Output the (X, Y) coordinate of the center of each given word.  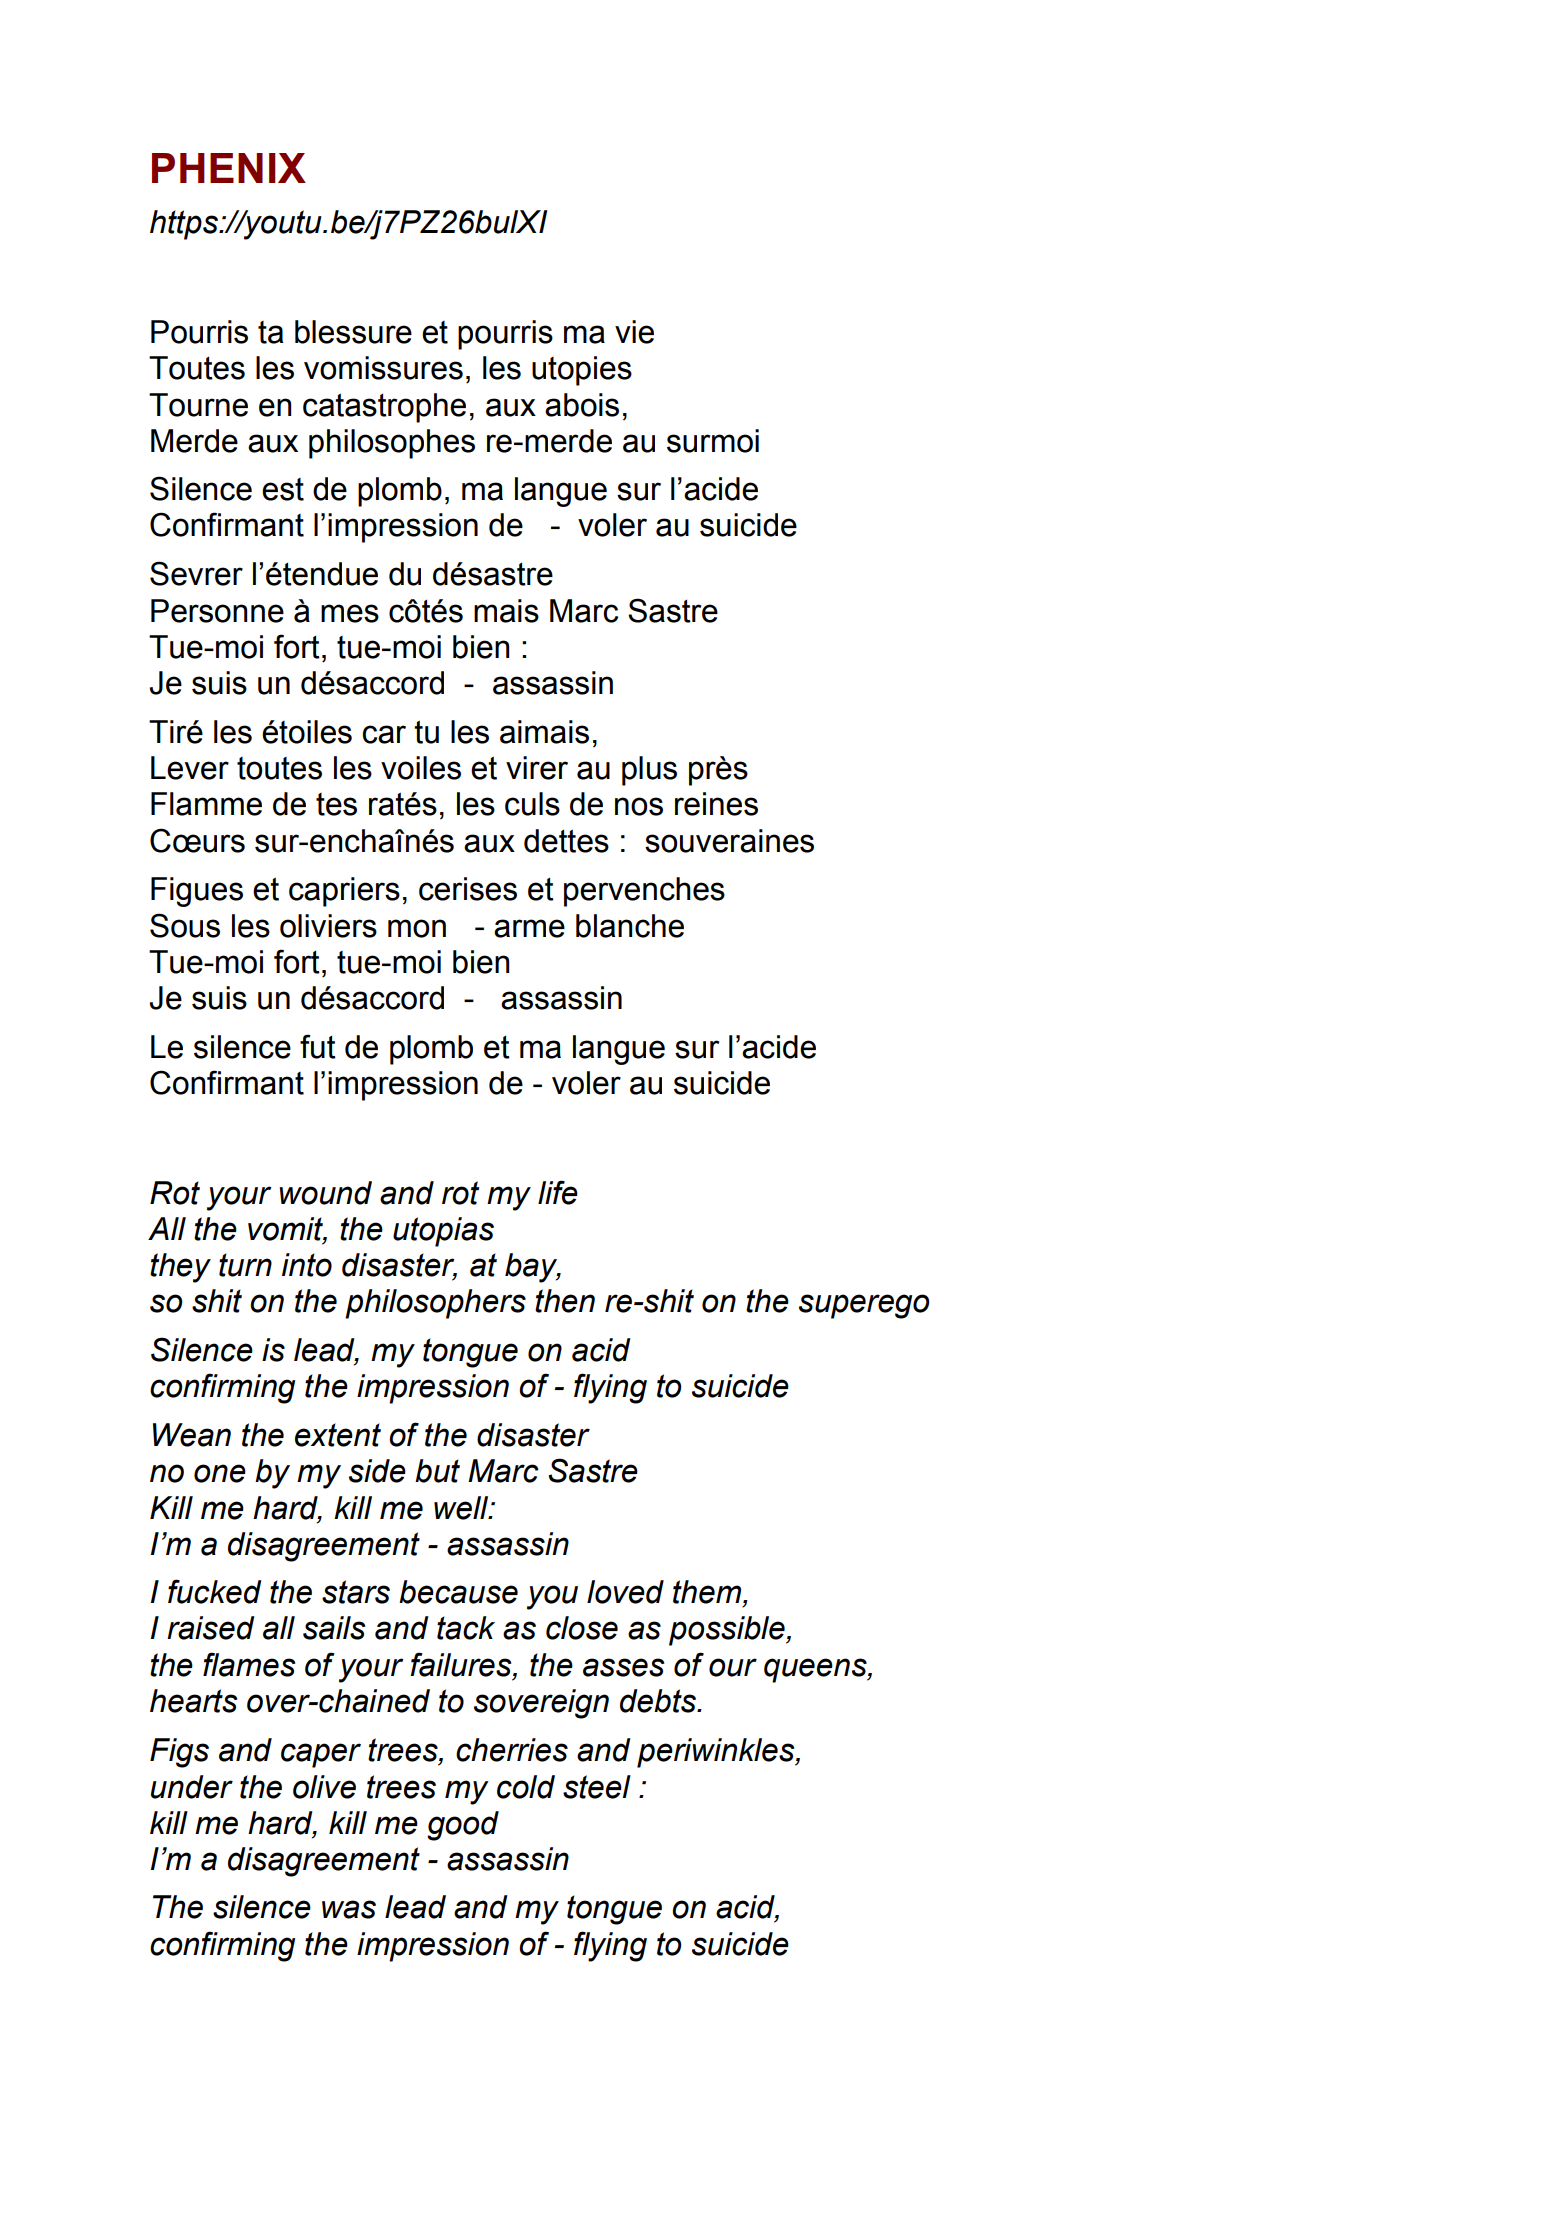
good (463, 1826)
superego (864, 1306)
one (220, 1473)
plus (649, 771)
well (462, 1508)
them (708, 1593)
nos (639, 806)
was (349, 1909)
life (558, 1192)
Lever (190, 768)
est (283, 489)
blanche (630, 926)
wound (325, 1193)
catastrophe (384, 408)
